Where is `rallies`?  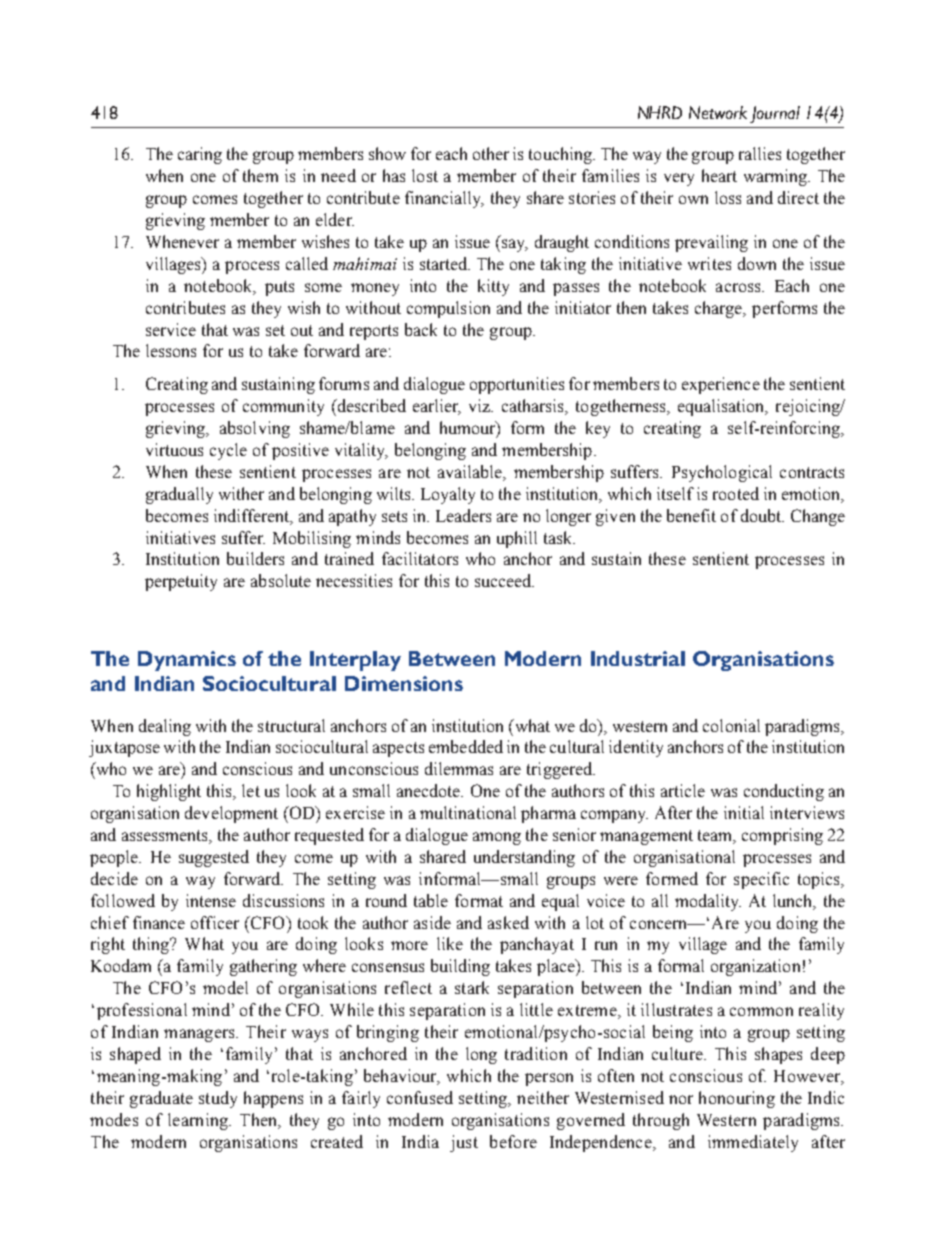
rallies is located at coordinates (760, 153).
